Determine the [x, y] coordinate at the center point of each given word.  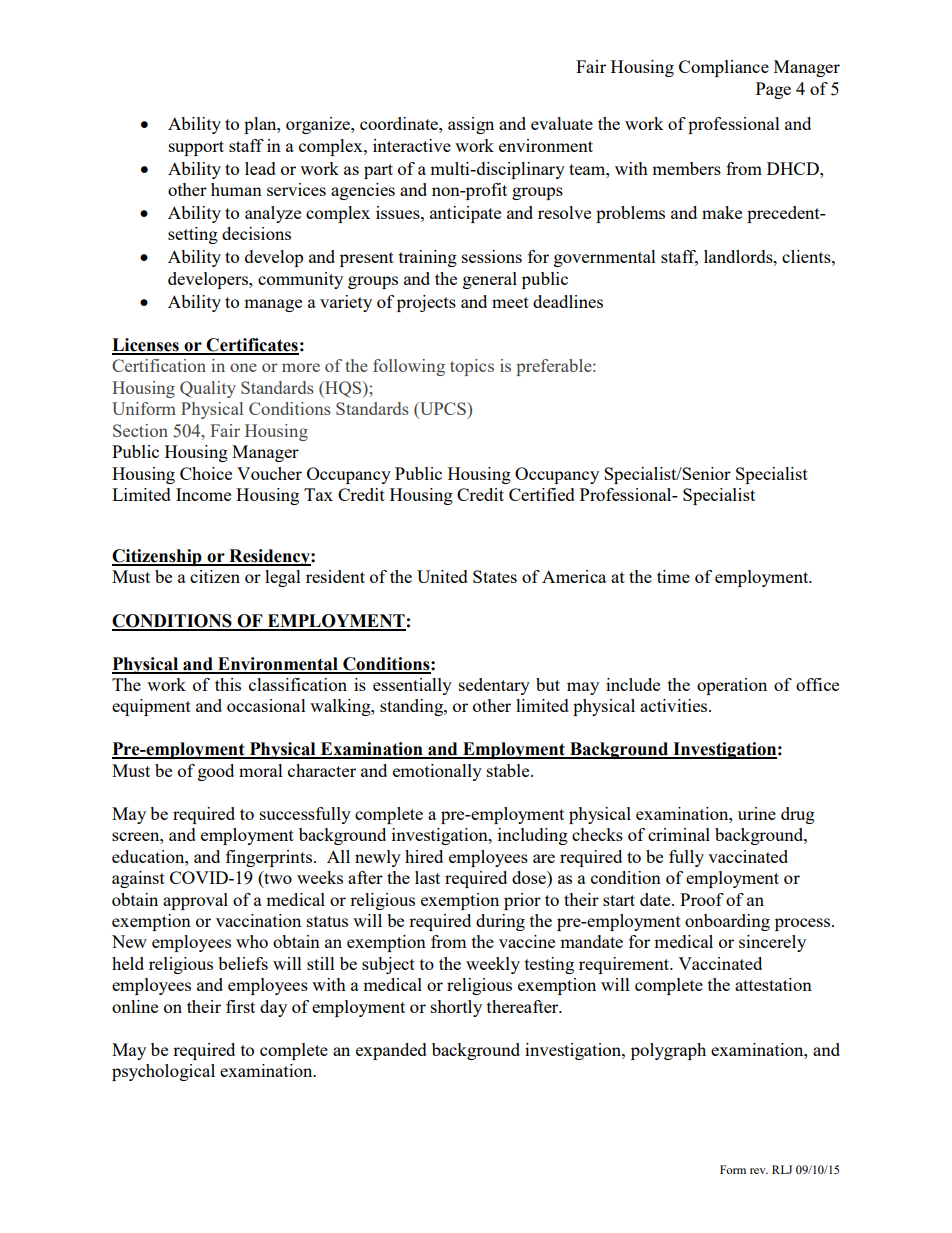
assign [471, 125]
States [495, 576]
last [427, 877]
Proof [702, 899]
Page [773, 90]
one [243, 367]
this [228, 684]
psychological [163, 1072]
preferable [555, 367]
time [673, 576]
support [196, 148]
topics [472, 367]
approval [195, 901]
